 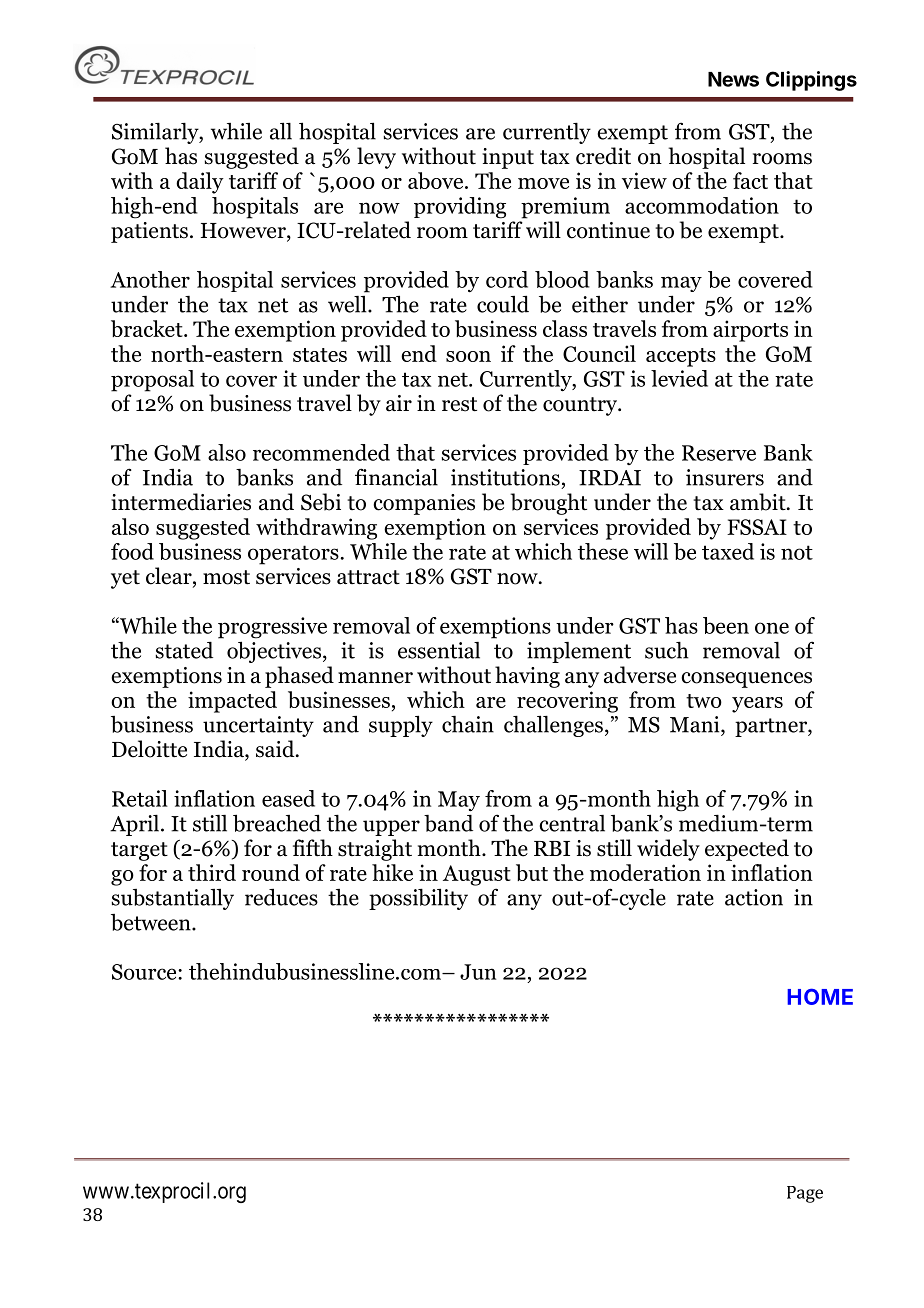 What do you see at coordinates (212, 872) in the image?
I see `third` at bounding box center [212, 872].
